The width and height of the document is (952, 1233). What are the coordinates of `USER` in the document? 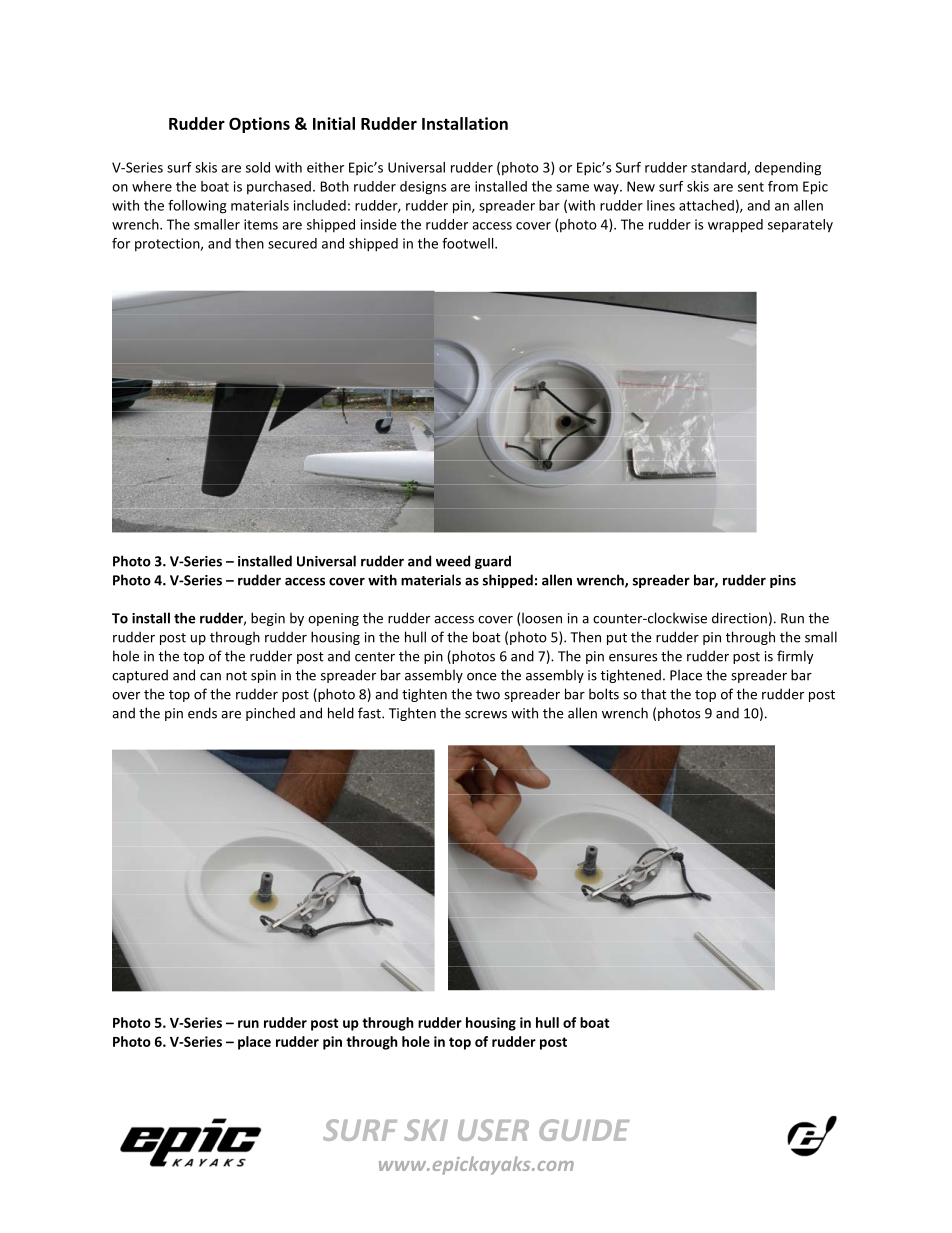 It's located at (493, 1130).
